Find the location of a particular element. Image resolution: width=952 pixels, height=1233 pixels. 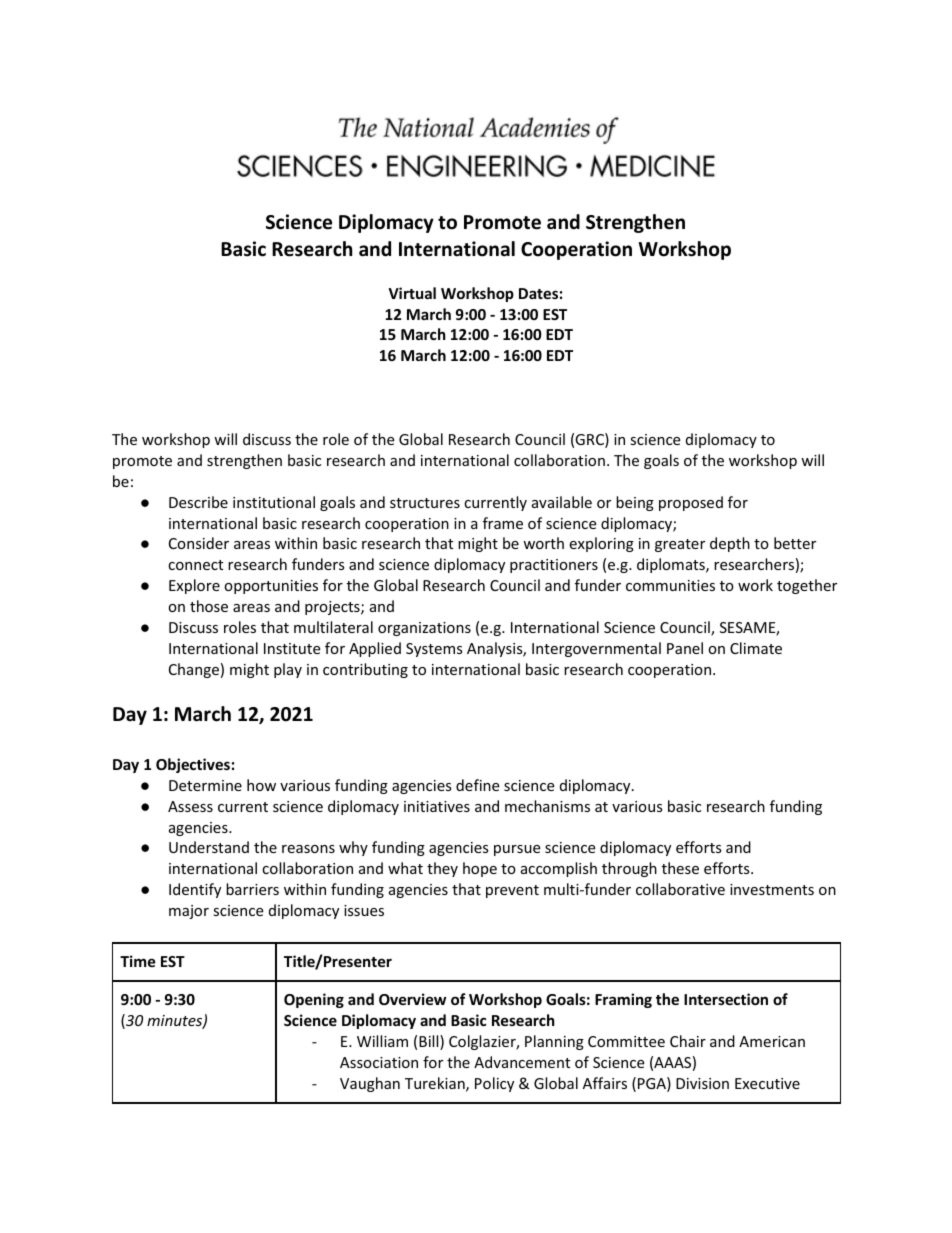

these is located at coordinates (680, 868).
